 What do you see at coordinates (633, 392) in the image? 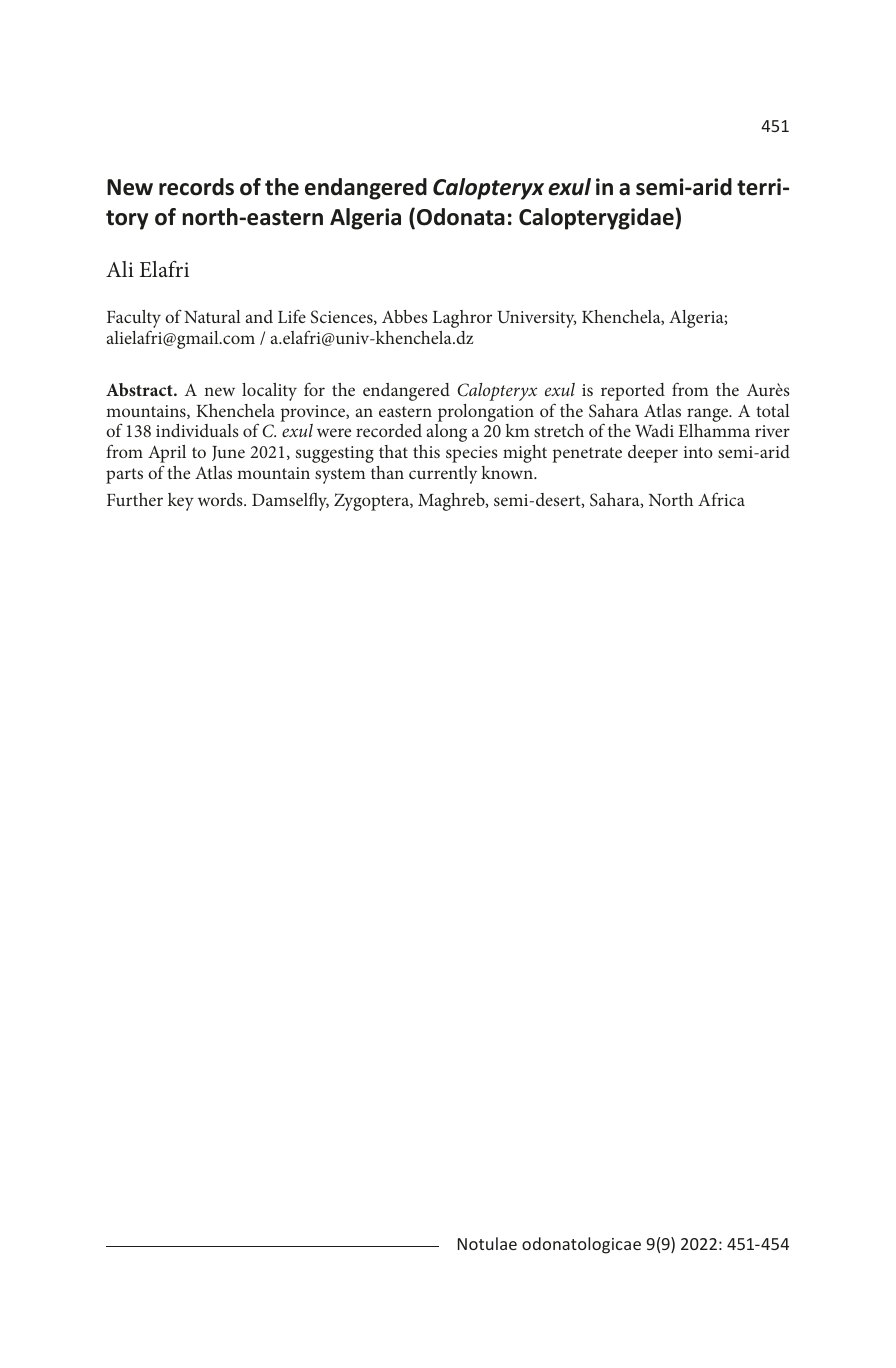
I see `reported` at bounding box center [633, 392].
